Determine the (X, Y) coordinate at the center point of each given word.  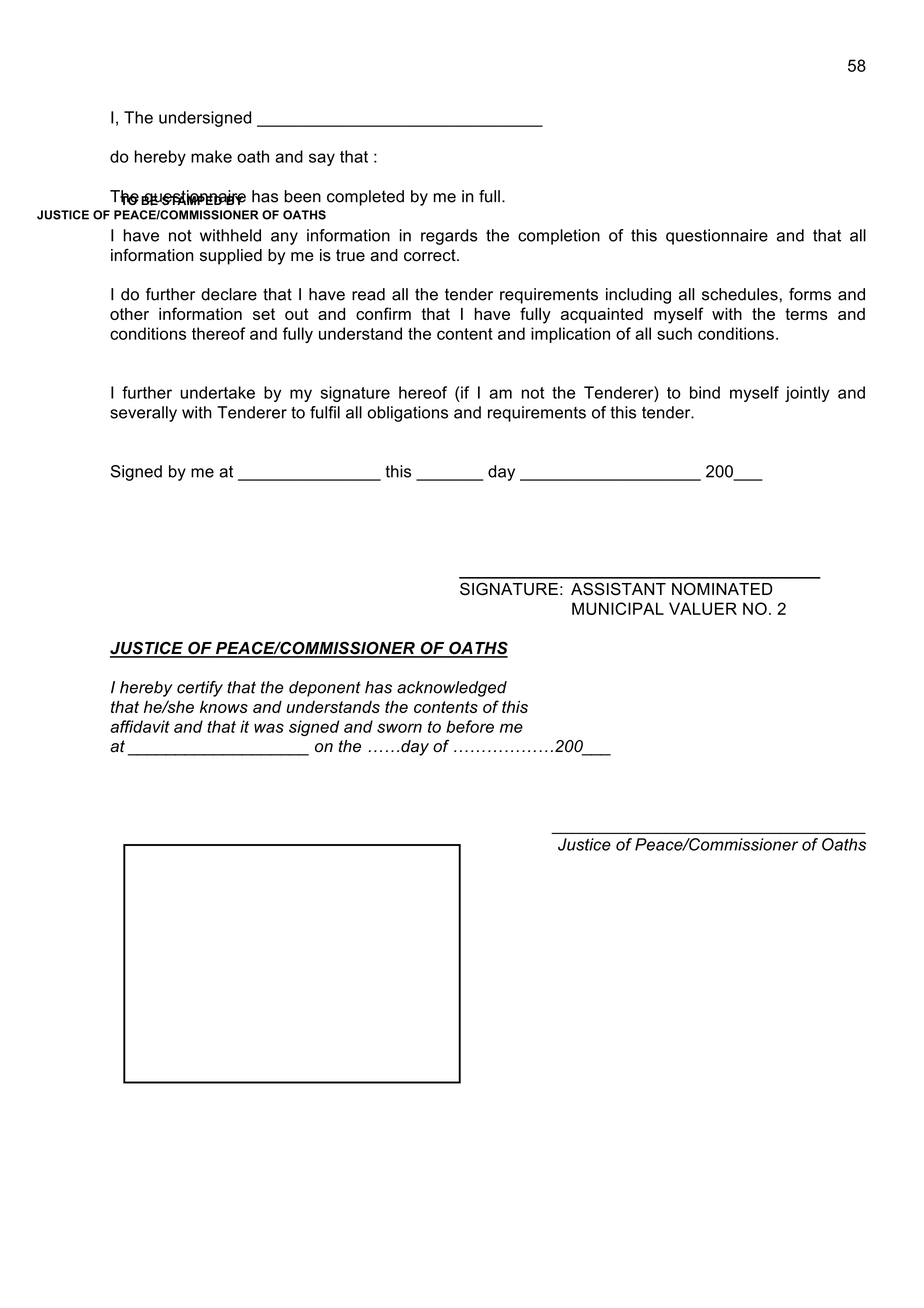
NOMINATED (722, 589)
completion (559, 237)
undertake (217, 392)
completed (365, 198)
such (674, 333)
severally (143, 414)
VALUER (703, 608)
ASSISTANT (618, 589)
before (470, 726)
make (211, 156)
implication (570, 335)
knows (224, 707)
